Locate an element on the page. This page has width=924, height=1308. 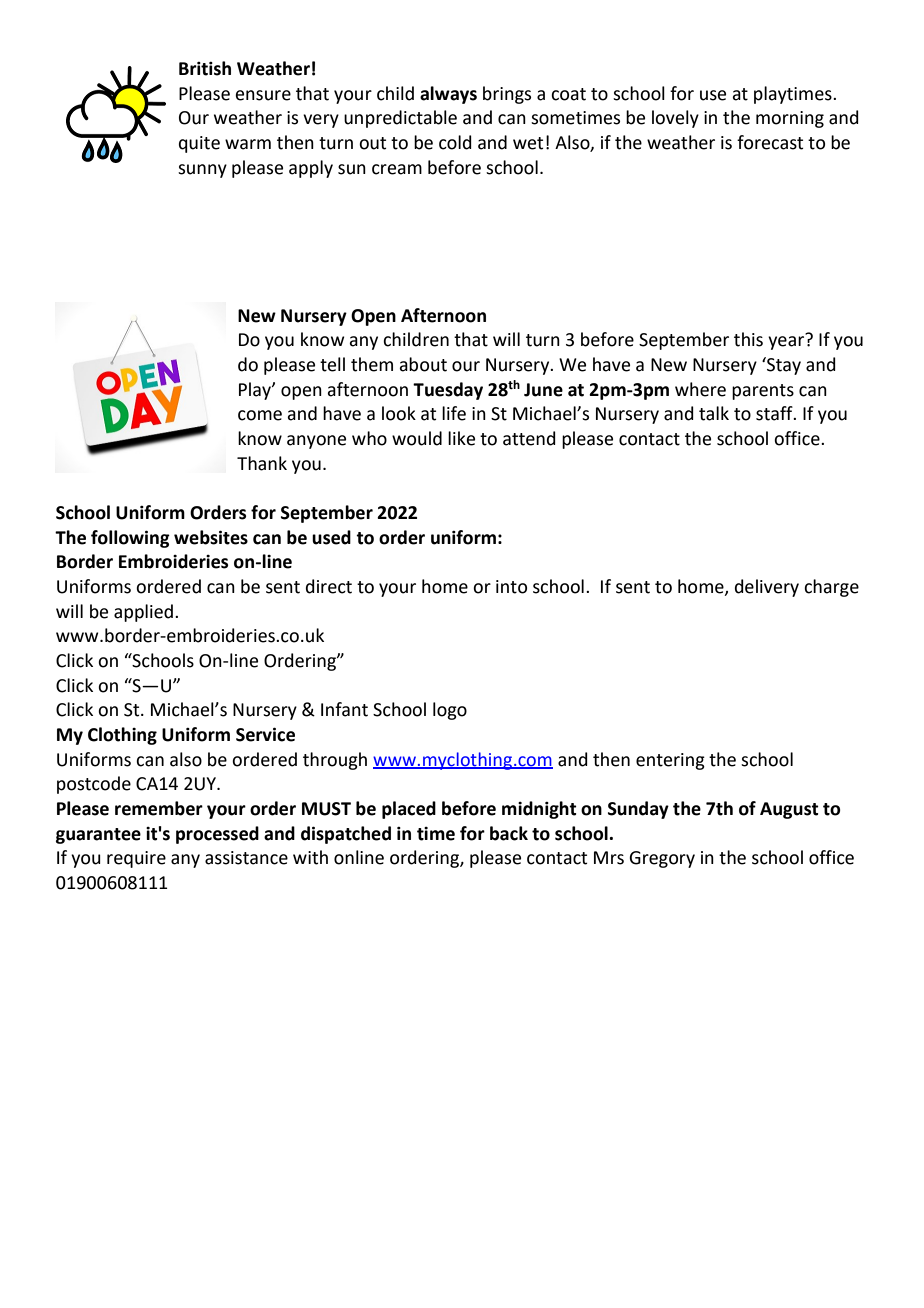
back is located at coordinates (509, 833).
